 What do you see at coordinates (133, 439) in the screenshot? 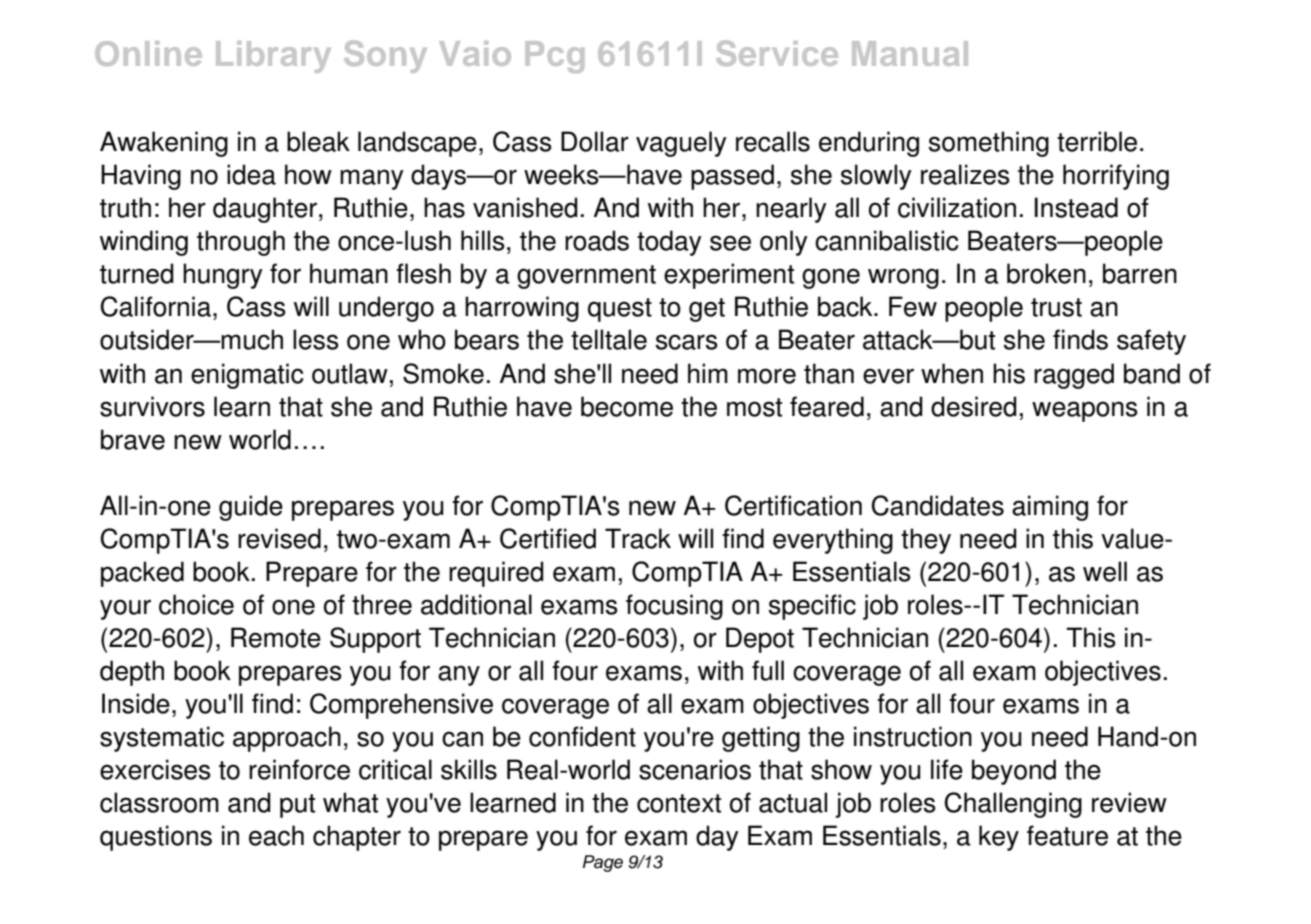
I see `brave` at bounding box center [133, 439].
